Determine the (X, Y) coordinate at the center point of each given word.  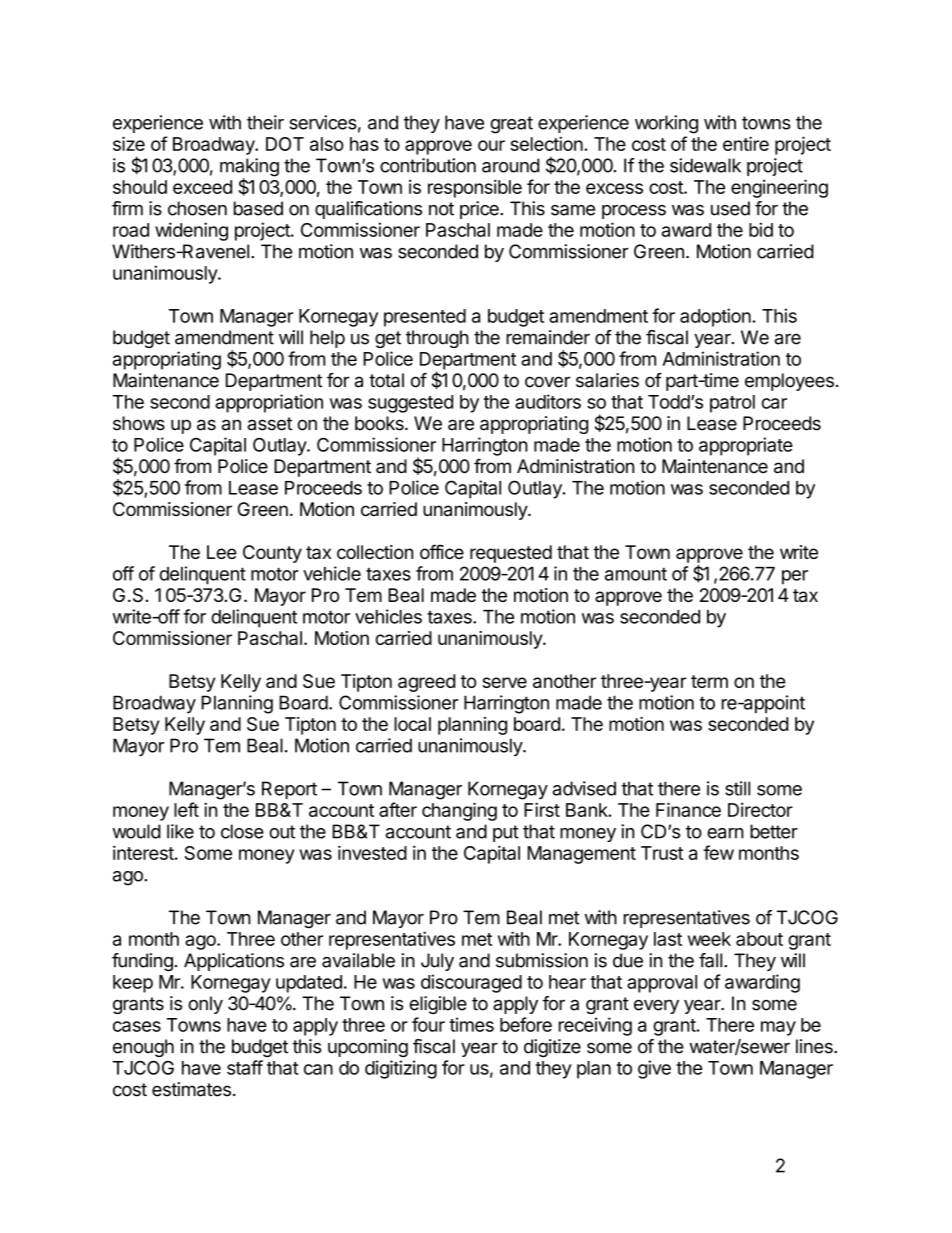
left (186, 809)
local (412, 724)
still (737, 788)
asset (269, 424)
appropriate (746, 446)
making (249, 168)
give (654, 1069)
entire (746, 143)
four (428, 1024)
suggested (410, 404)
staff (245, 1067)
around (510, 165)
